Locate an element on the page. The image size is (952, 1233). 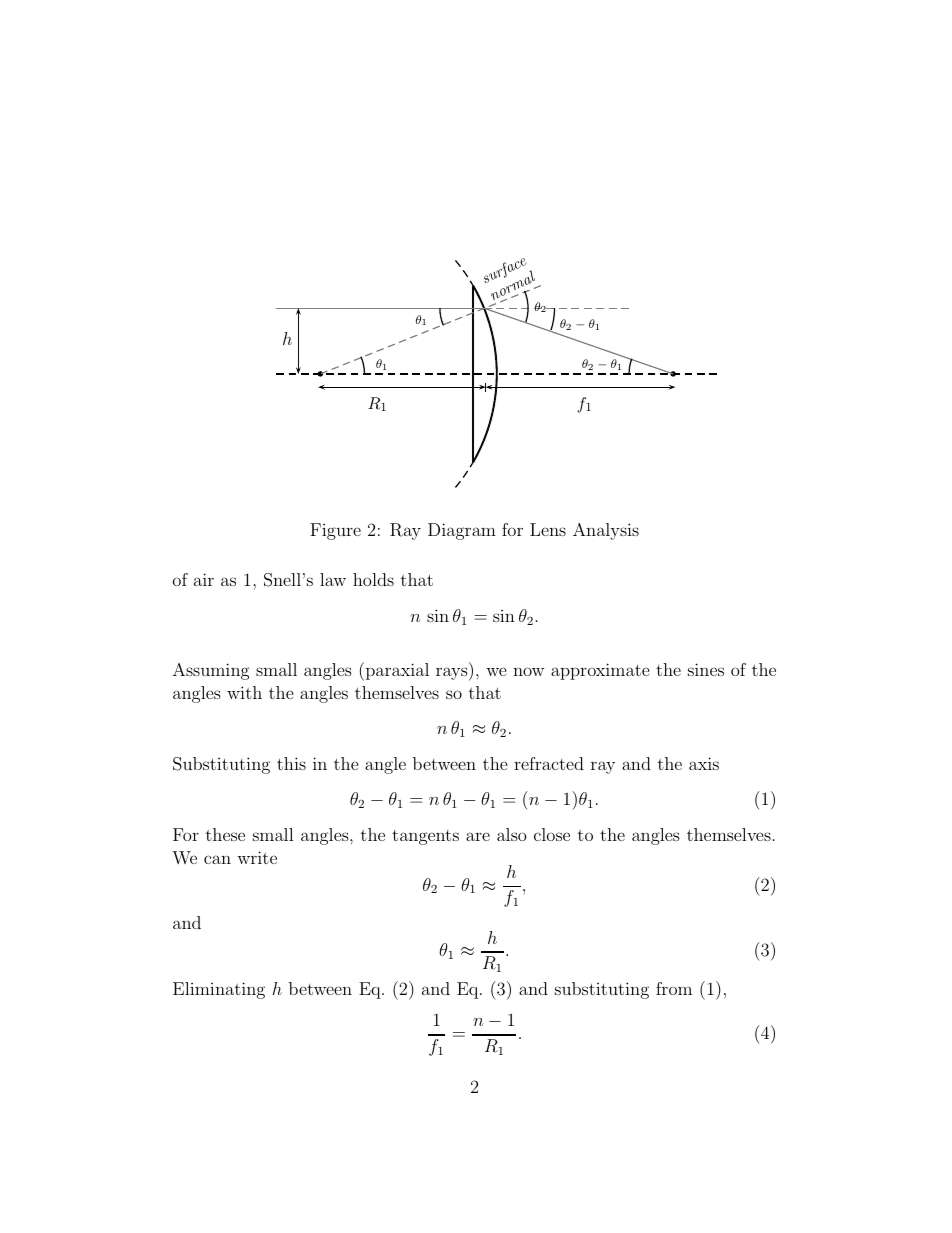
write is located at coordinates (257, 857).
